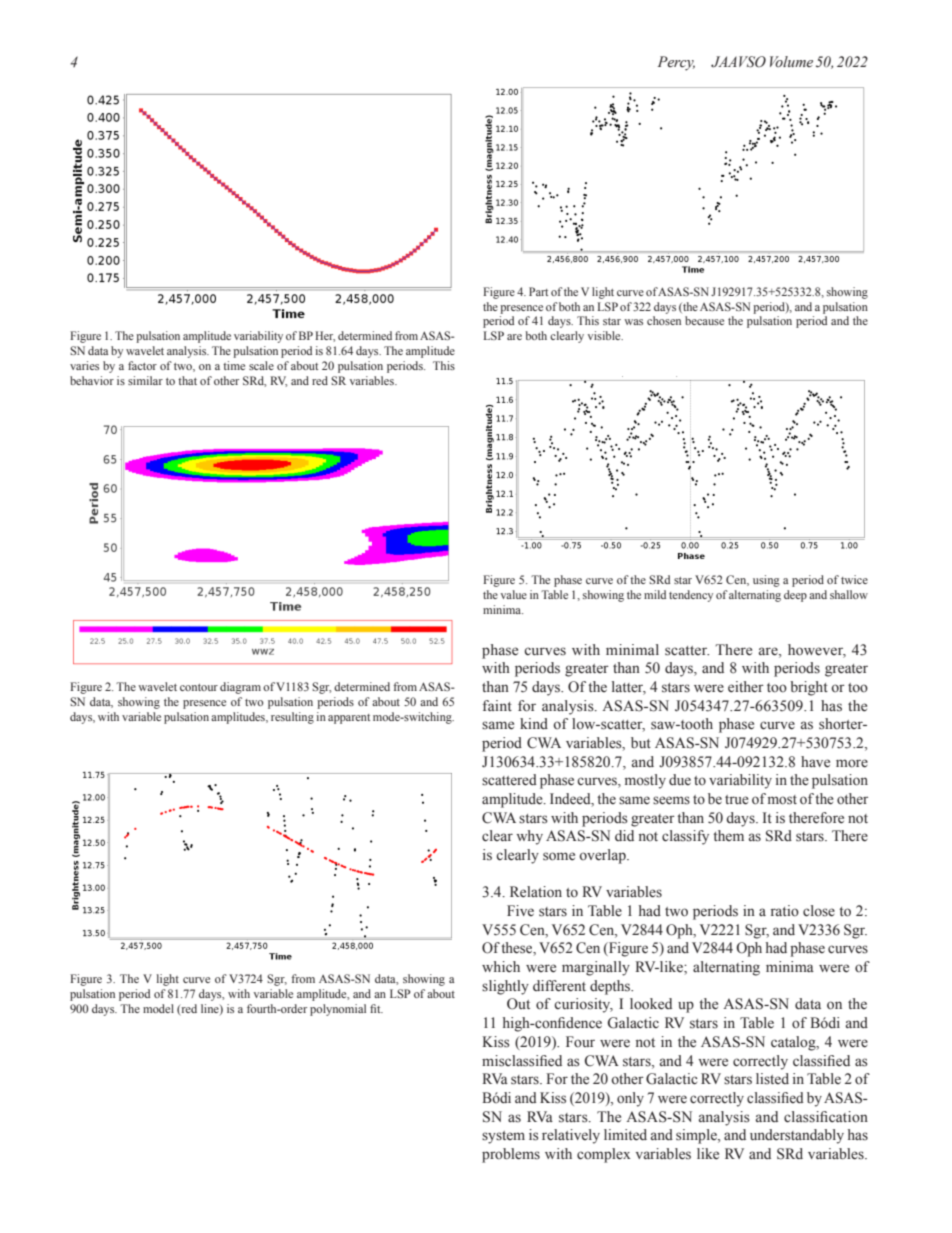  I want to click on contour, so click(199, 687).
